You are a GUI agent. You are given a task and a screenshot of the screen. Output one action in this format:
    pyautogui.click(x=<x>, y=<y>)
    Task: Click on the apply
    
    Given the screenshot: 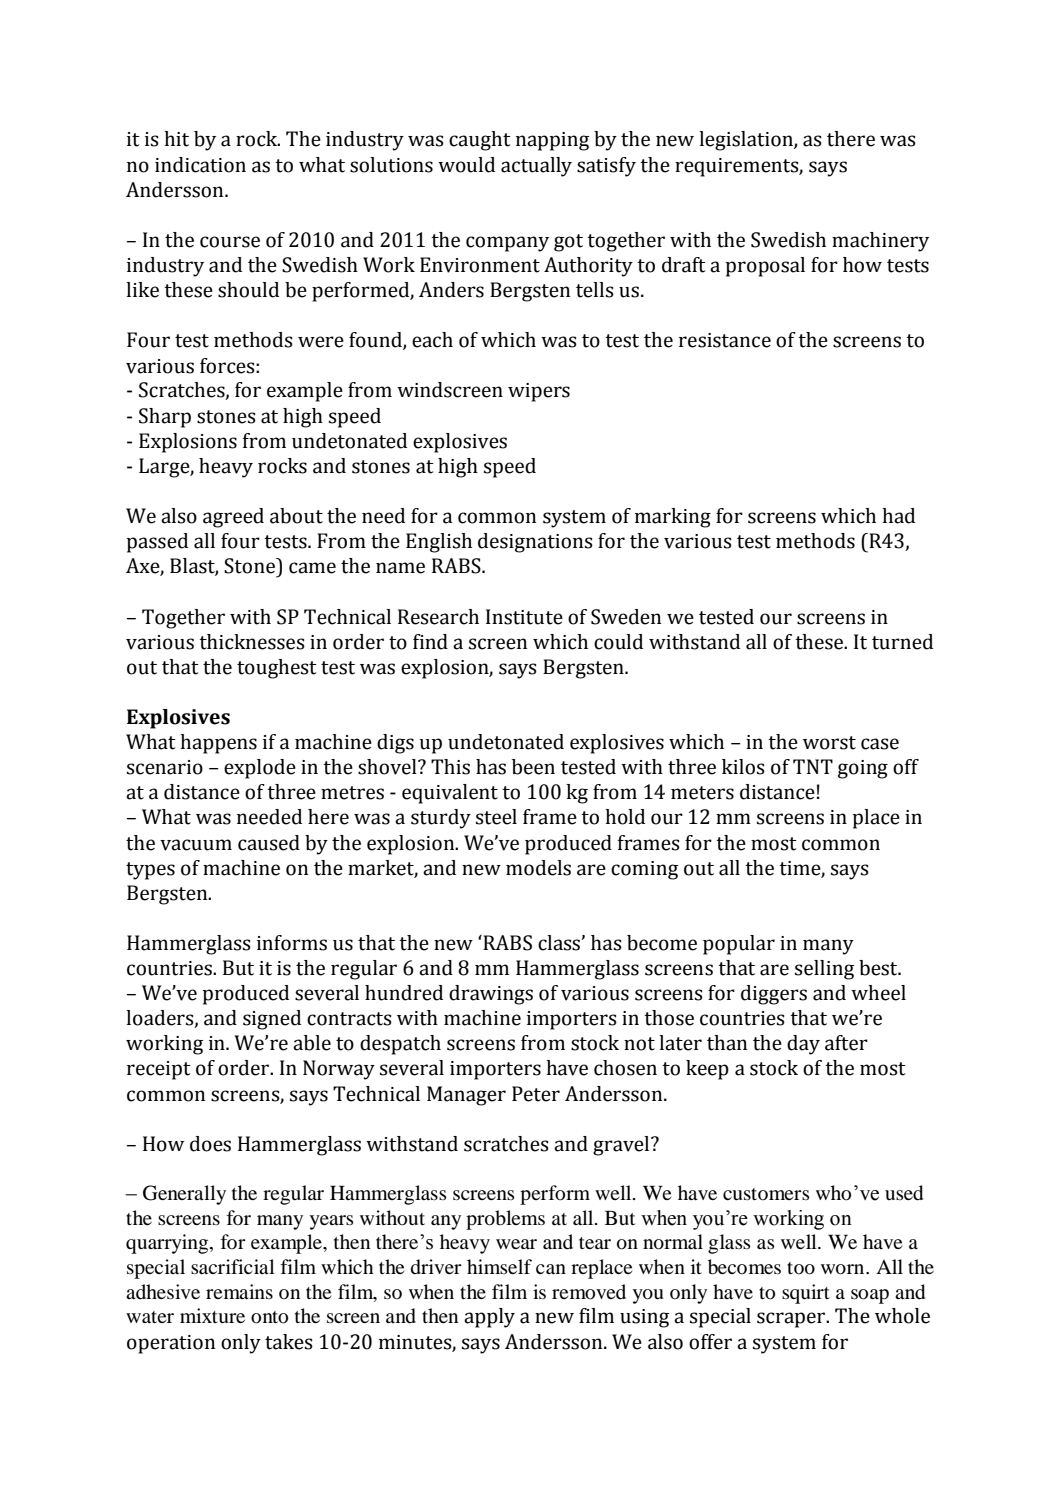 What is the action you would take?
    pyautogui.click(x=489, y=1318)
